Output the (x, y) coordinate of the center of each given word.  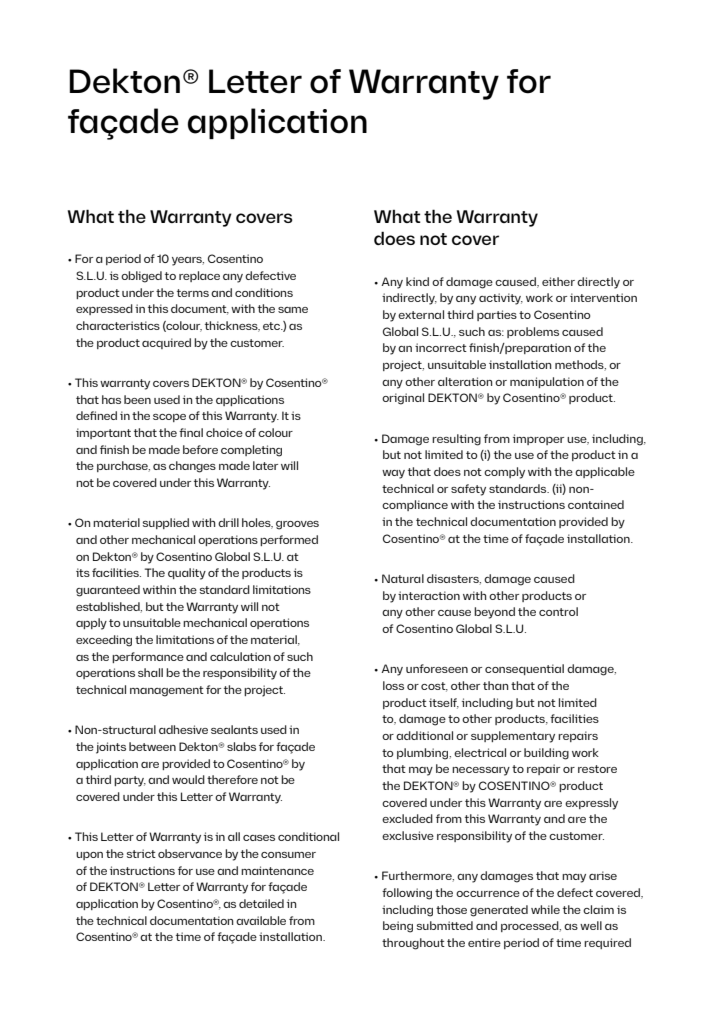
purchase (123, 466)
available (261, 920)
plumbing (424, 754)
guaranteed (108, 591)
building (546, 754)
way (393, 474)
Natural (403, 578)
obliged (141, 277)
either (558, 281)
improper (538, 439)
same (293, 310)
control (558, 611)
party (130, 781)
